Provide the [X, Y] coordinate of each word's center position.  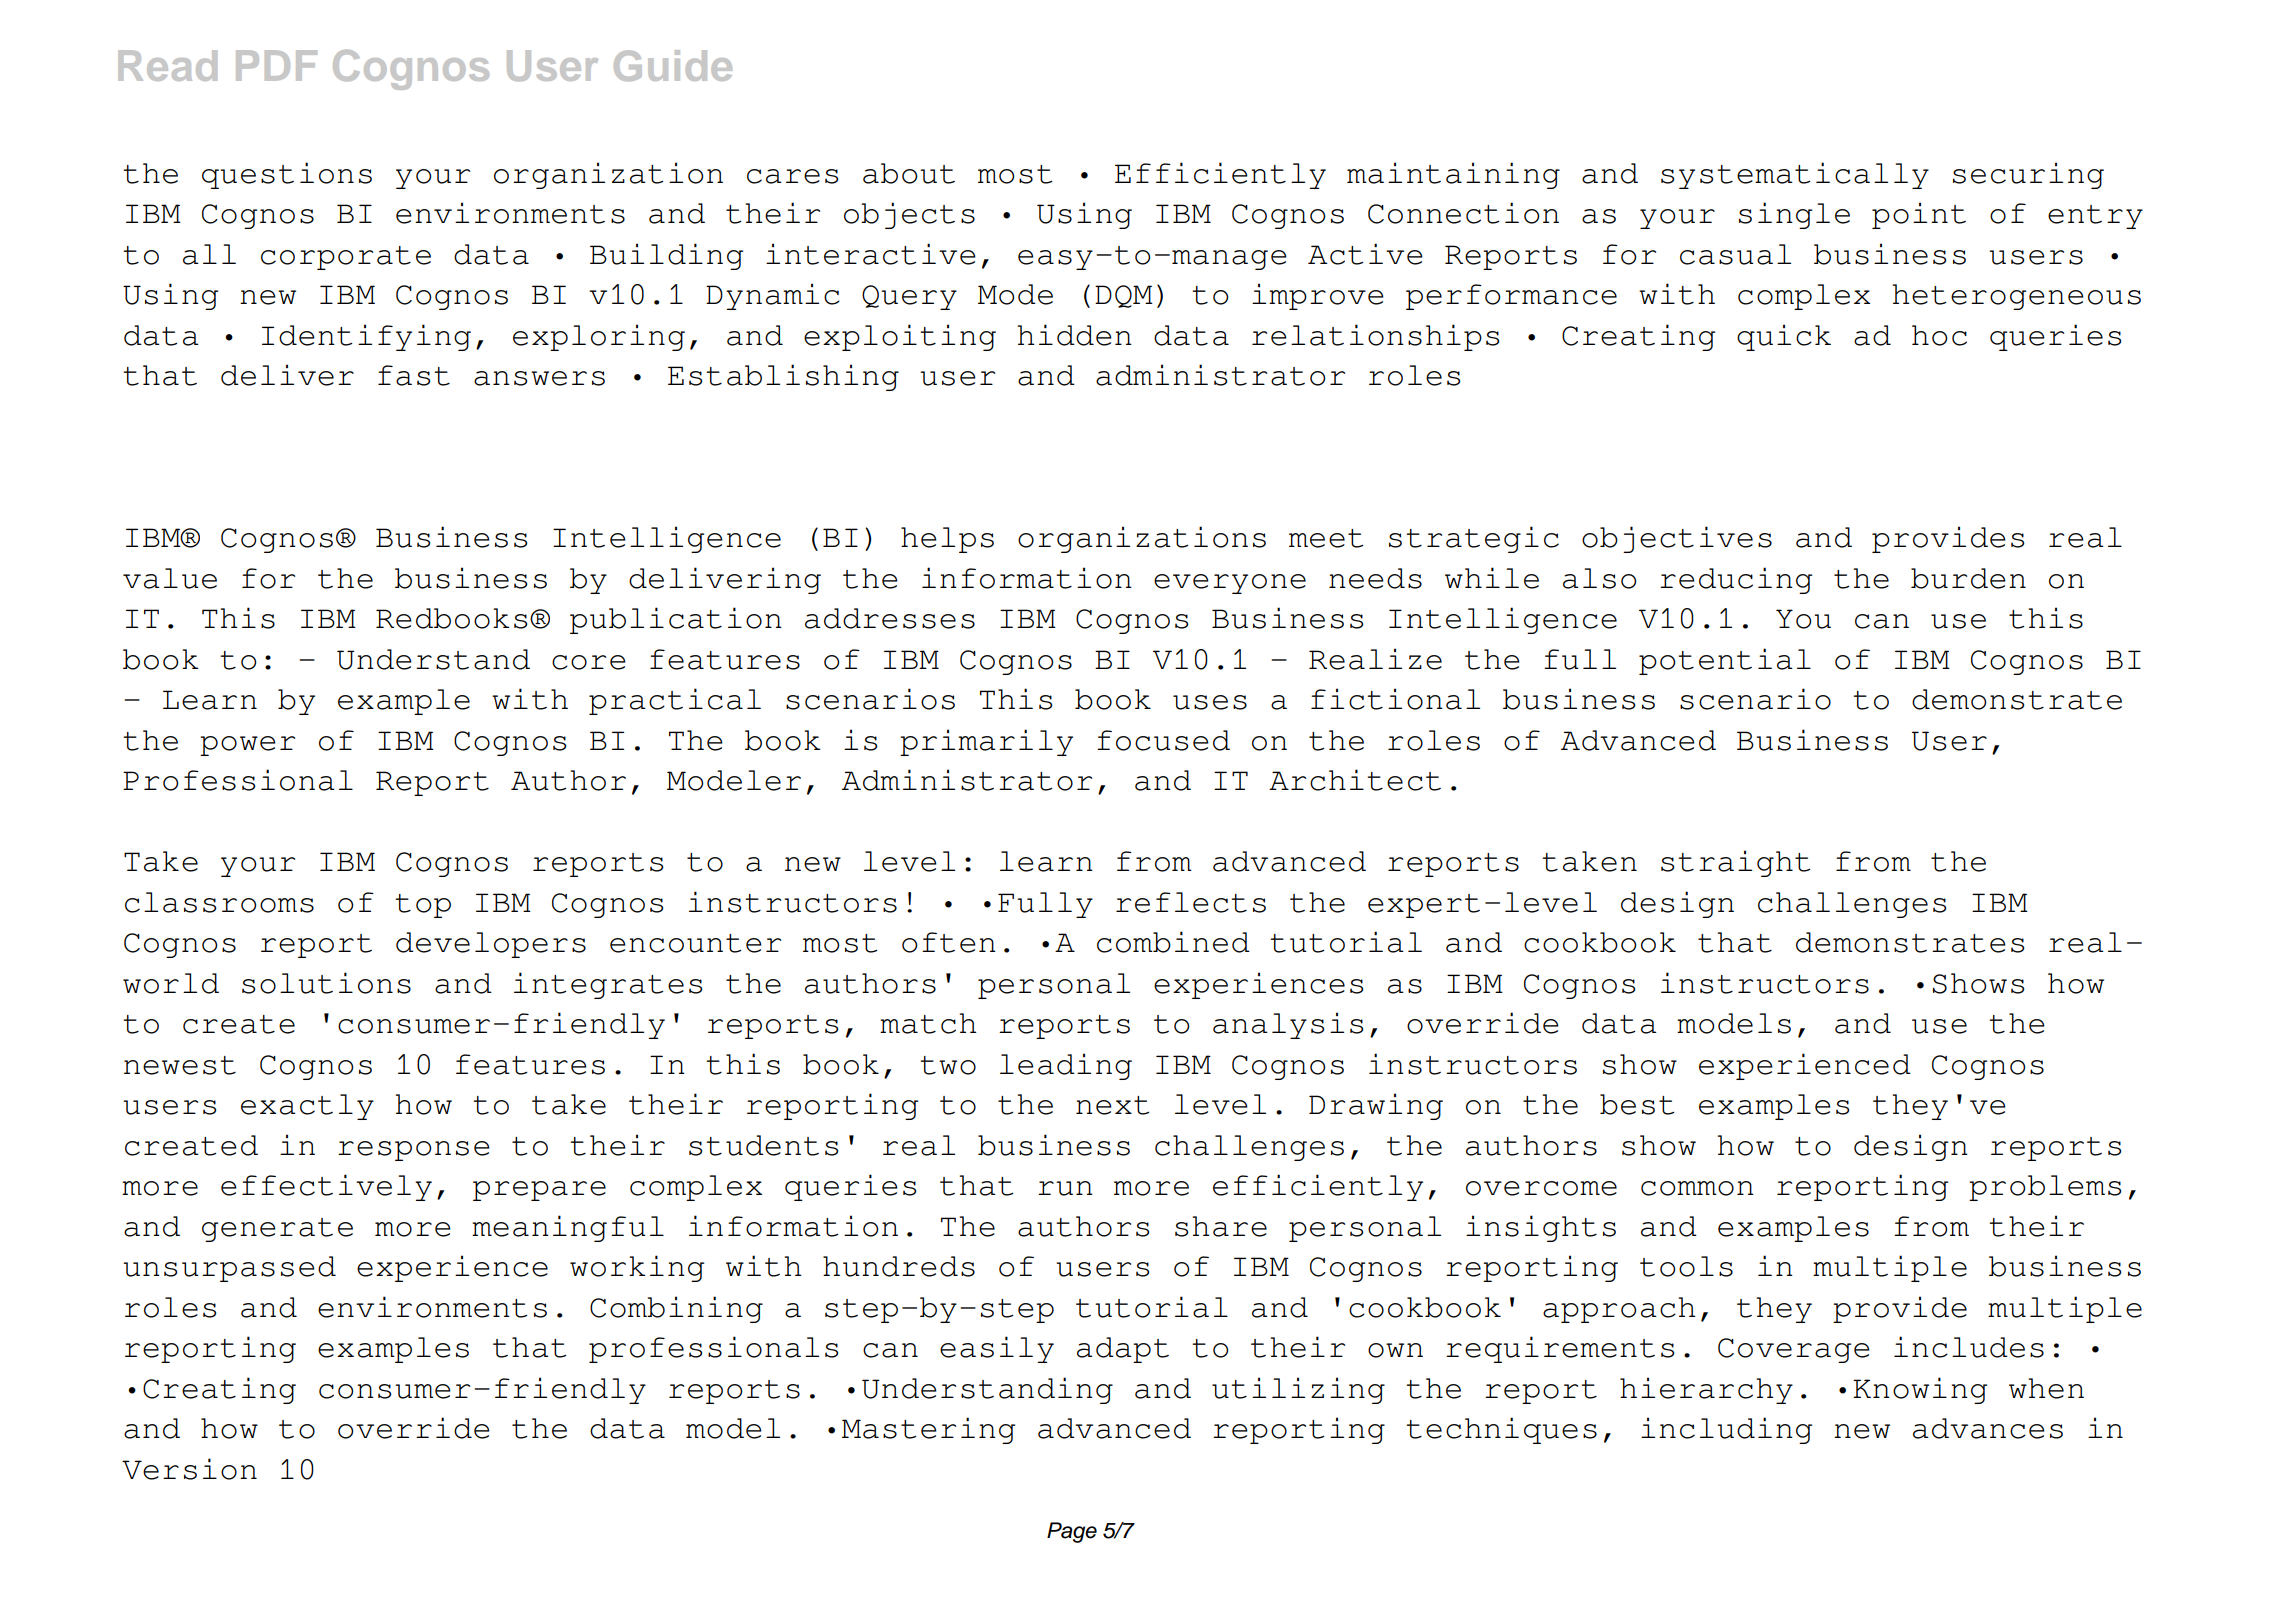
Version [189, 1469]
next [1112, 1105]
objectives [1677, 539]
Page [1072, 1532]
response [414, 1151]
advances [1988, 1428]
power [247, 746]
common [1697, 1188]
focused [1163, 740]
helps [947, 540]
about [909, 173]
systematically [1795, 175]
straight [1735, 863]
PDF [276, 65]
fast [414, 375]
